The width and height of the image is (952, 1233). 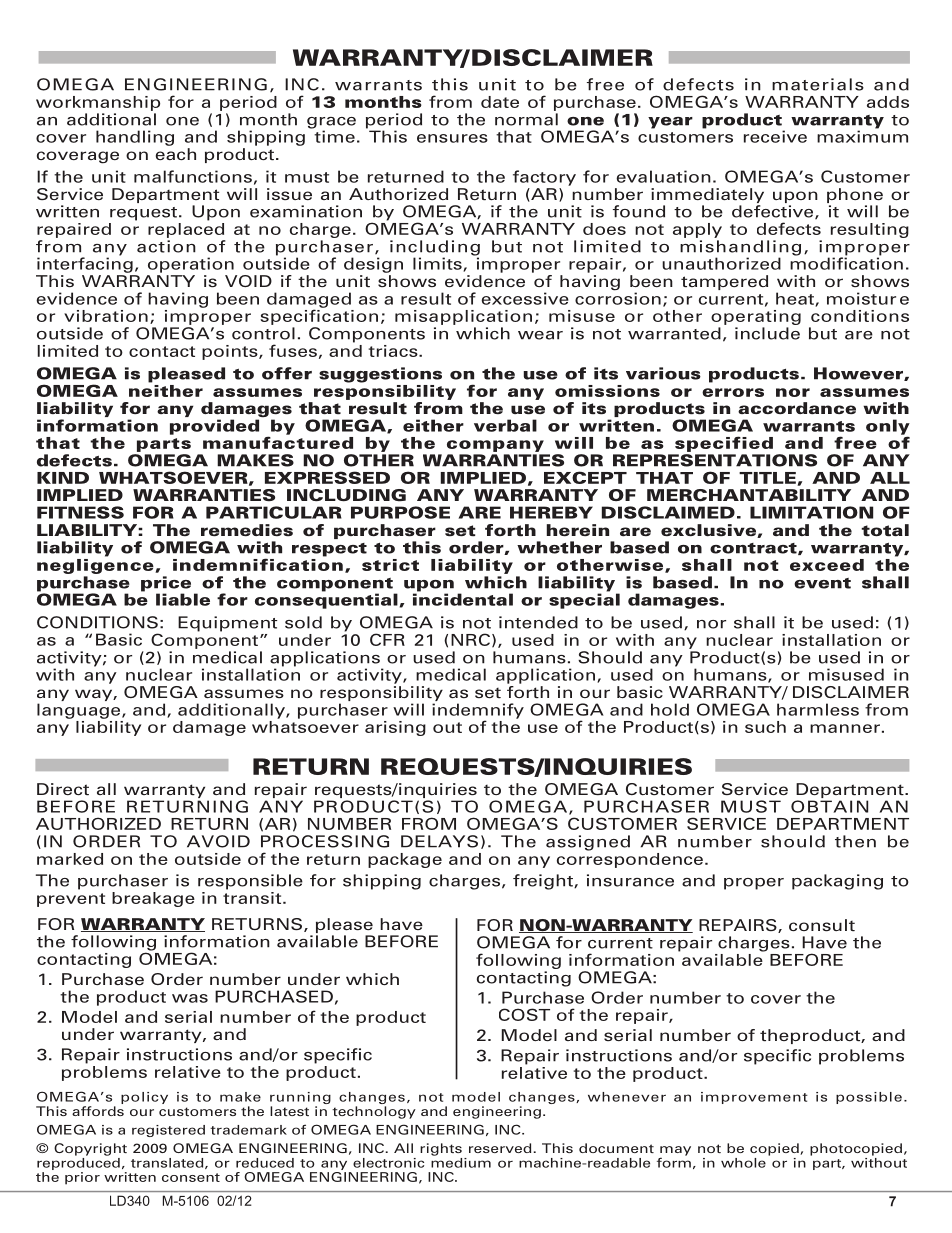 What do you see at coordinates (775, 136) in the image?
I see `receive` at bounding box center [775, 136].
